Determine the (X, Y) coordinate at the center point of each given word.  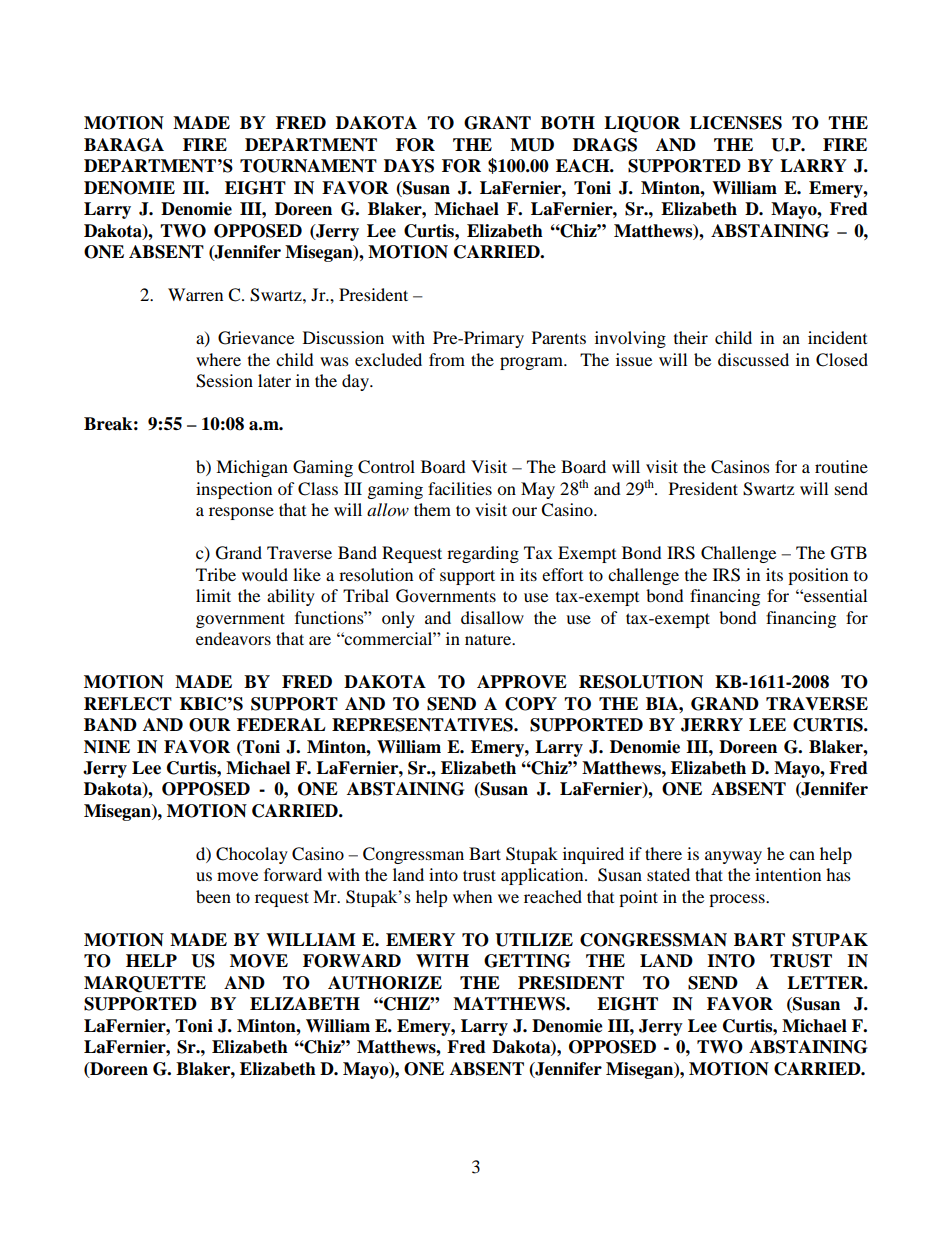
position (818, 576)
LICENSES (736, 123)
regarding (483, 554)
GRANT (497, 123)
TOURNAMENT (308, 166)
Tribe (216, 574)
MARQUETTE (145, 984)
